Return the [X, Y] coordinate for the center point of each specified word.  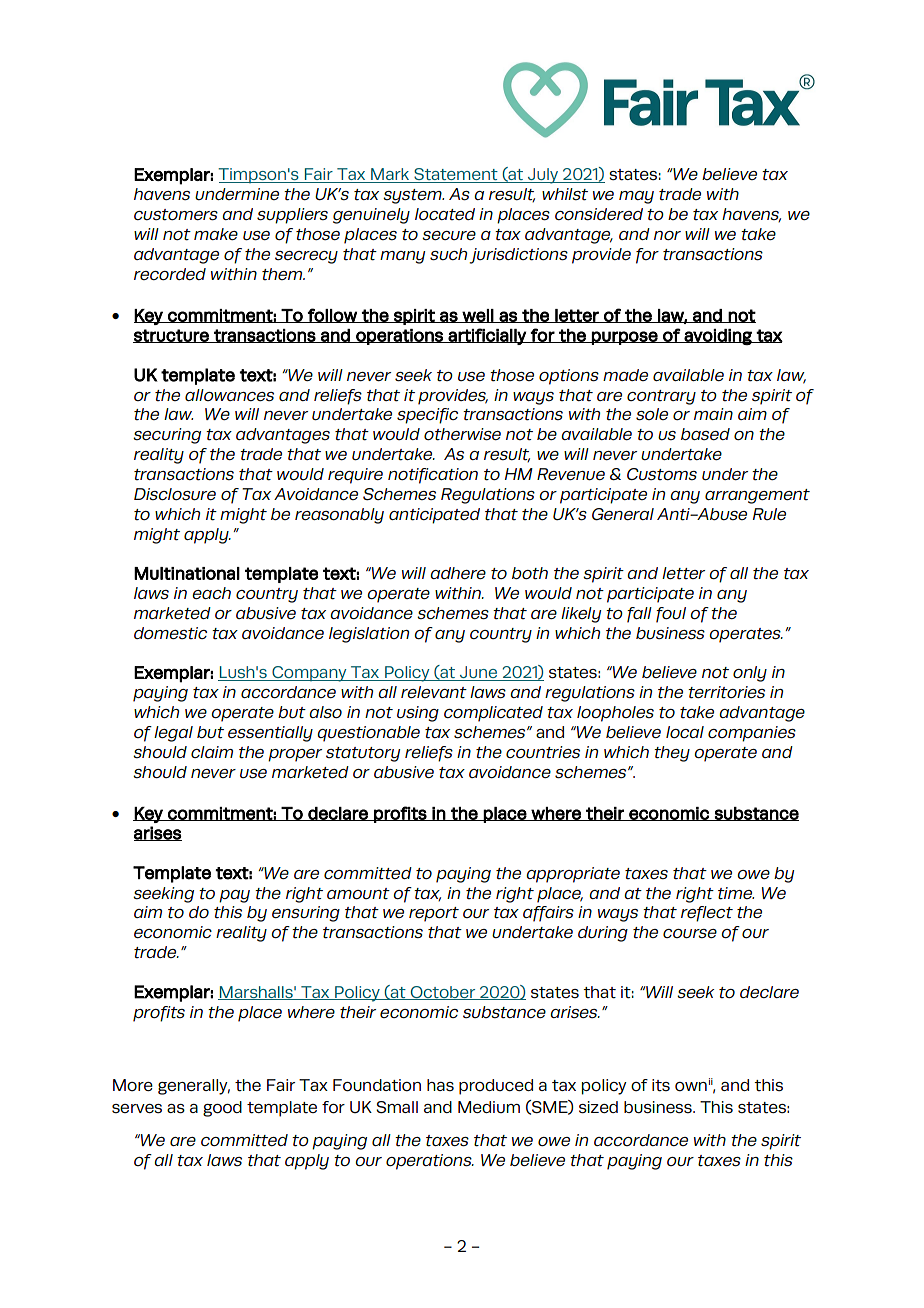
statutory [363, 754]
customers [176, 215]
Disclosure [175, 494]
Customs [662, 474]
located [445, 214]
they [672, 754]
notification [433, 476]
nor [667, 235]
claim [212, 752]
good [222, 1109]
